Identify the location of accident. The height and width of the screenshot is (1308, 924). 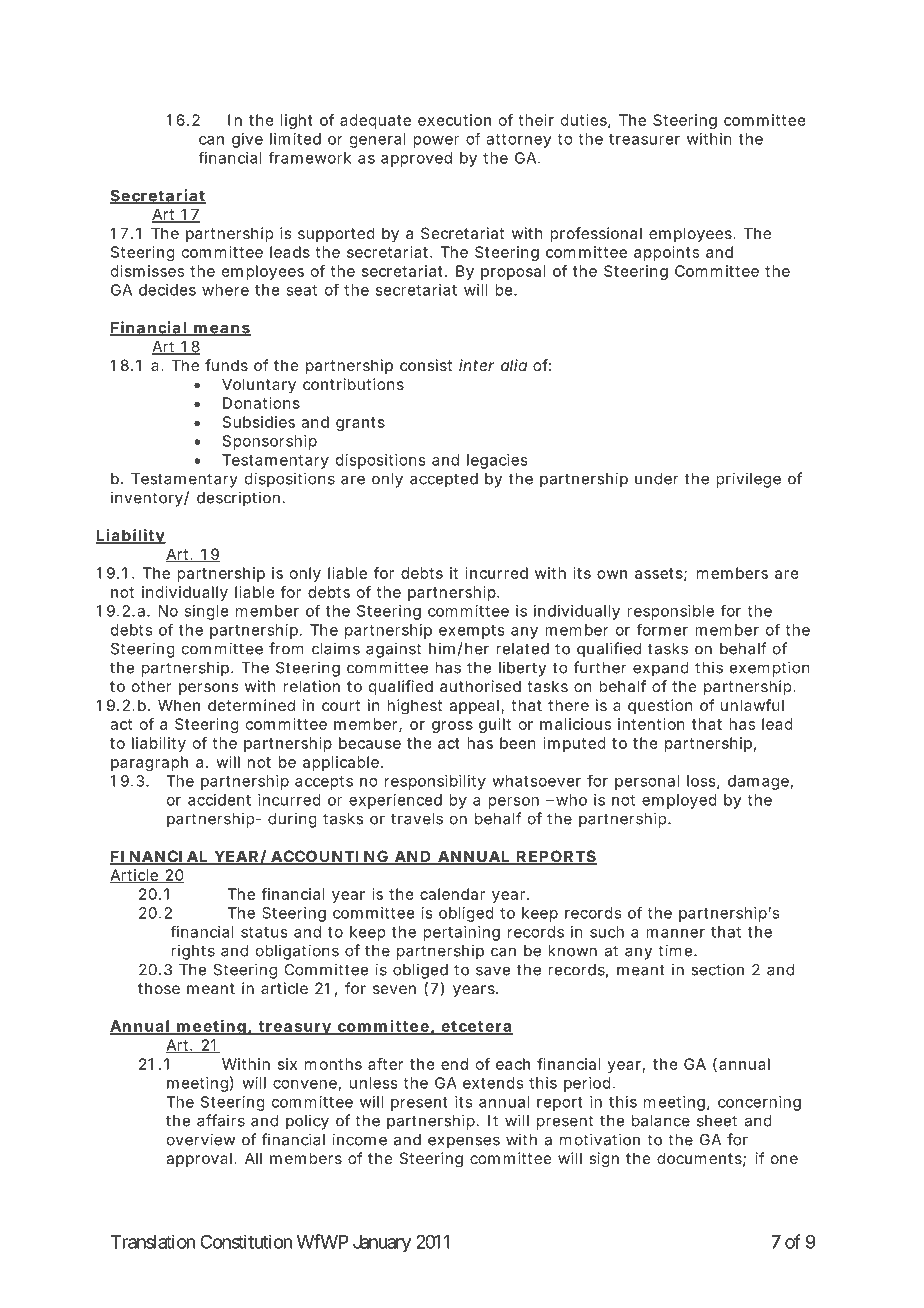
(219, 800).
